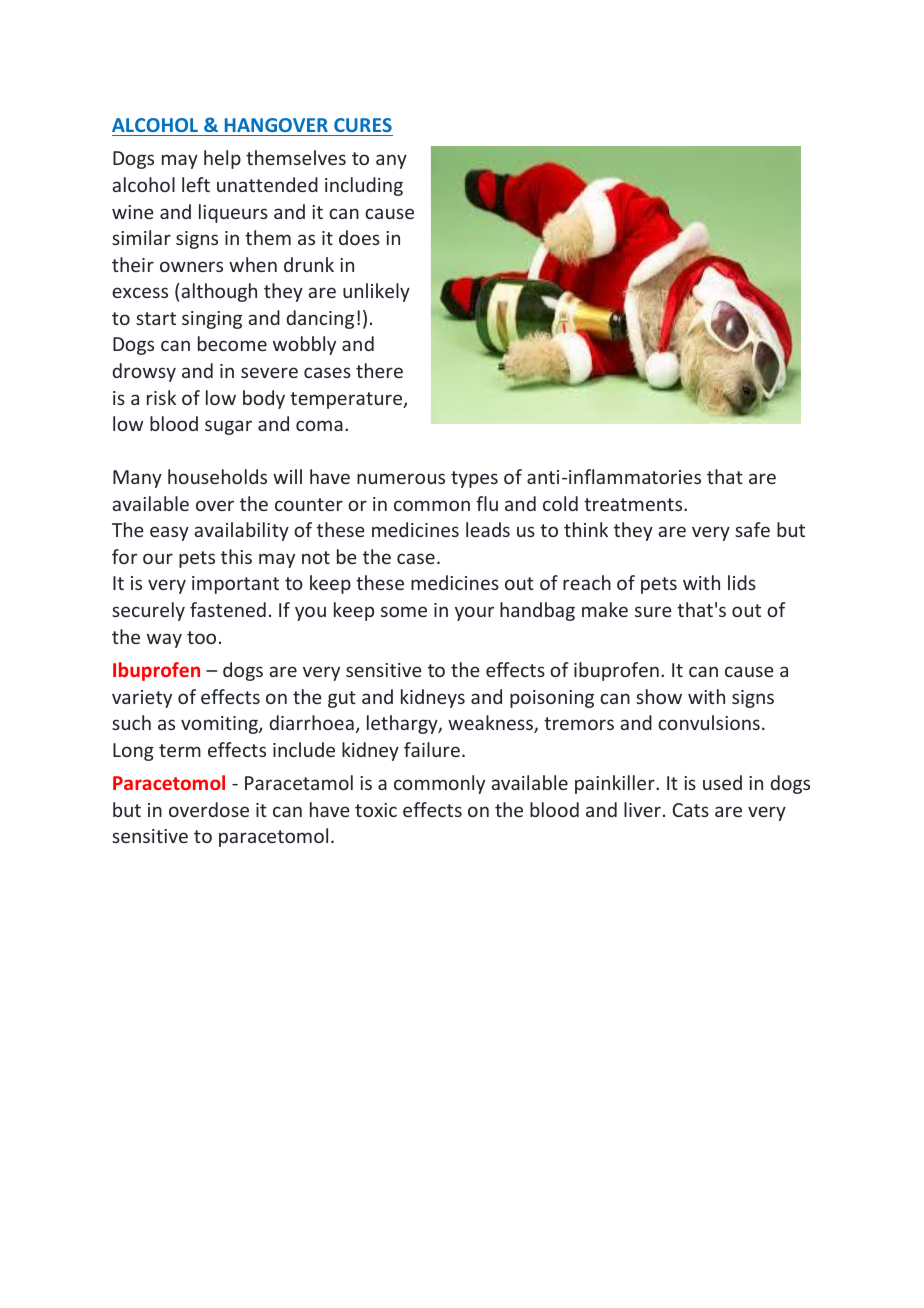 The height and width of the screenshot is (1308, 924). What do you see at coordinates (364, 186) in the screenshot?
I see `including` at bounding box center [364, 186].
